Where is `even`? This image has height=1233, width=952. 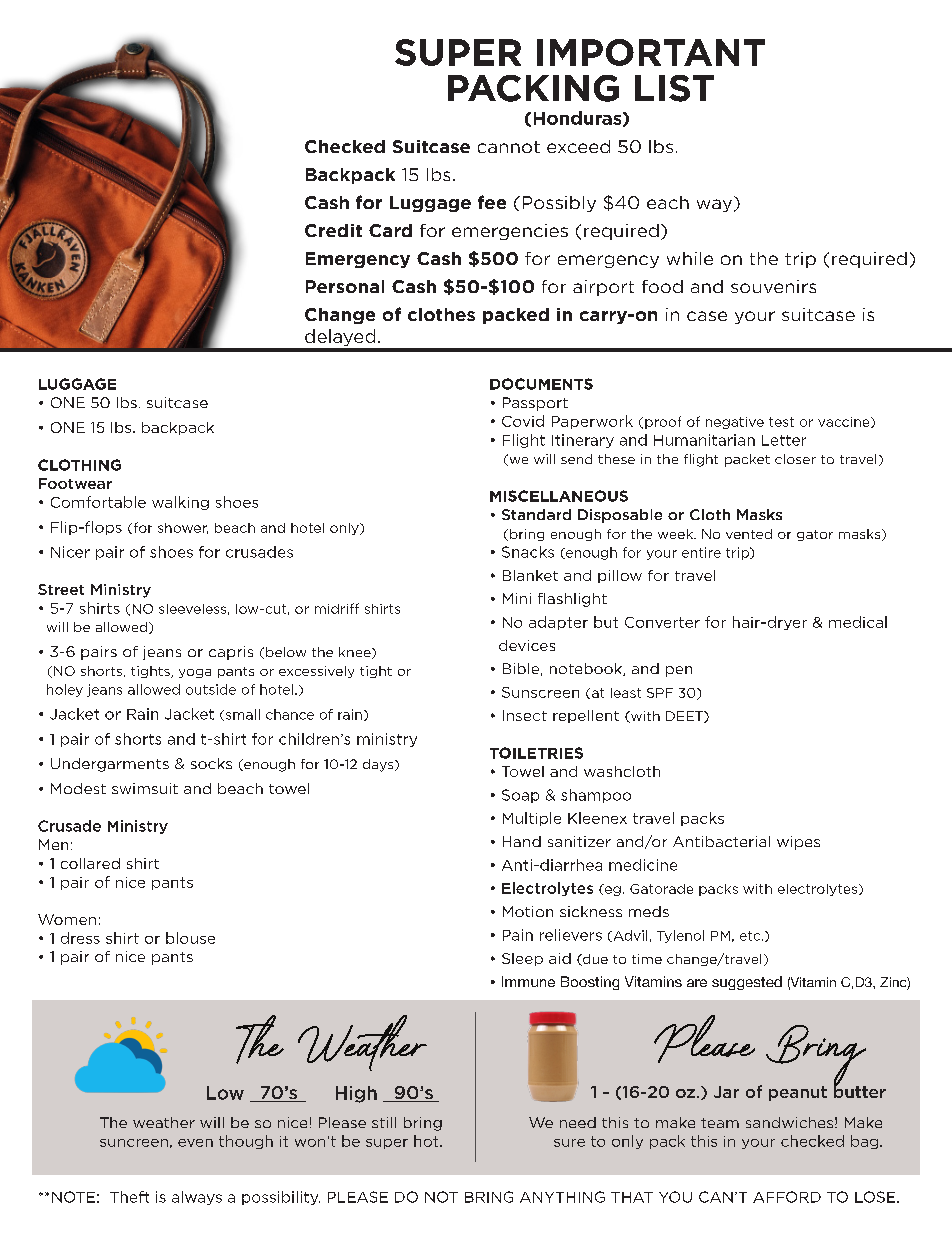 even is located at coordinates (195, 1143).
